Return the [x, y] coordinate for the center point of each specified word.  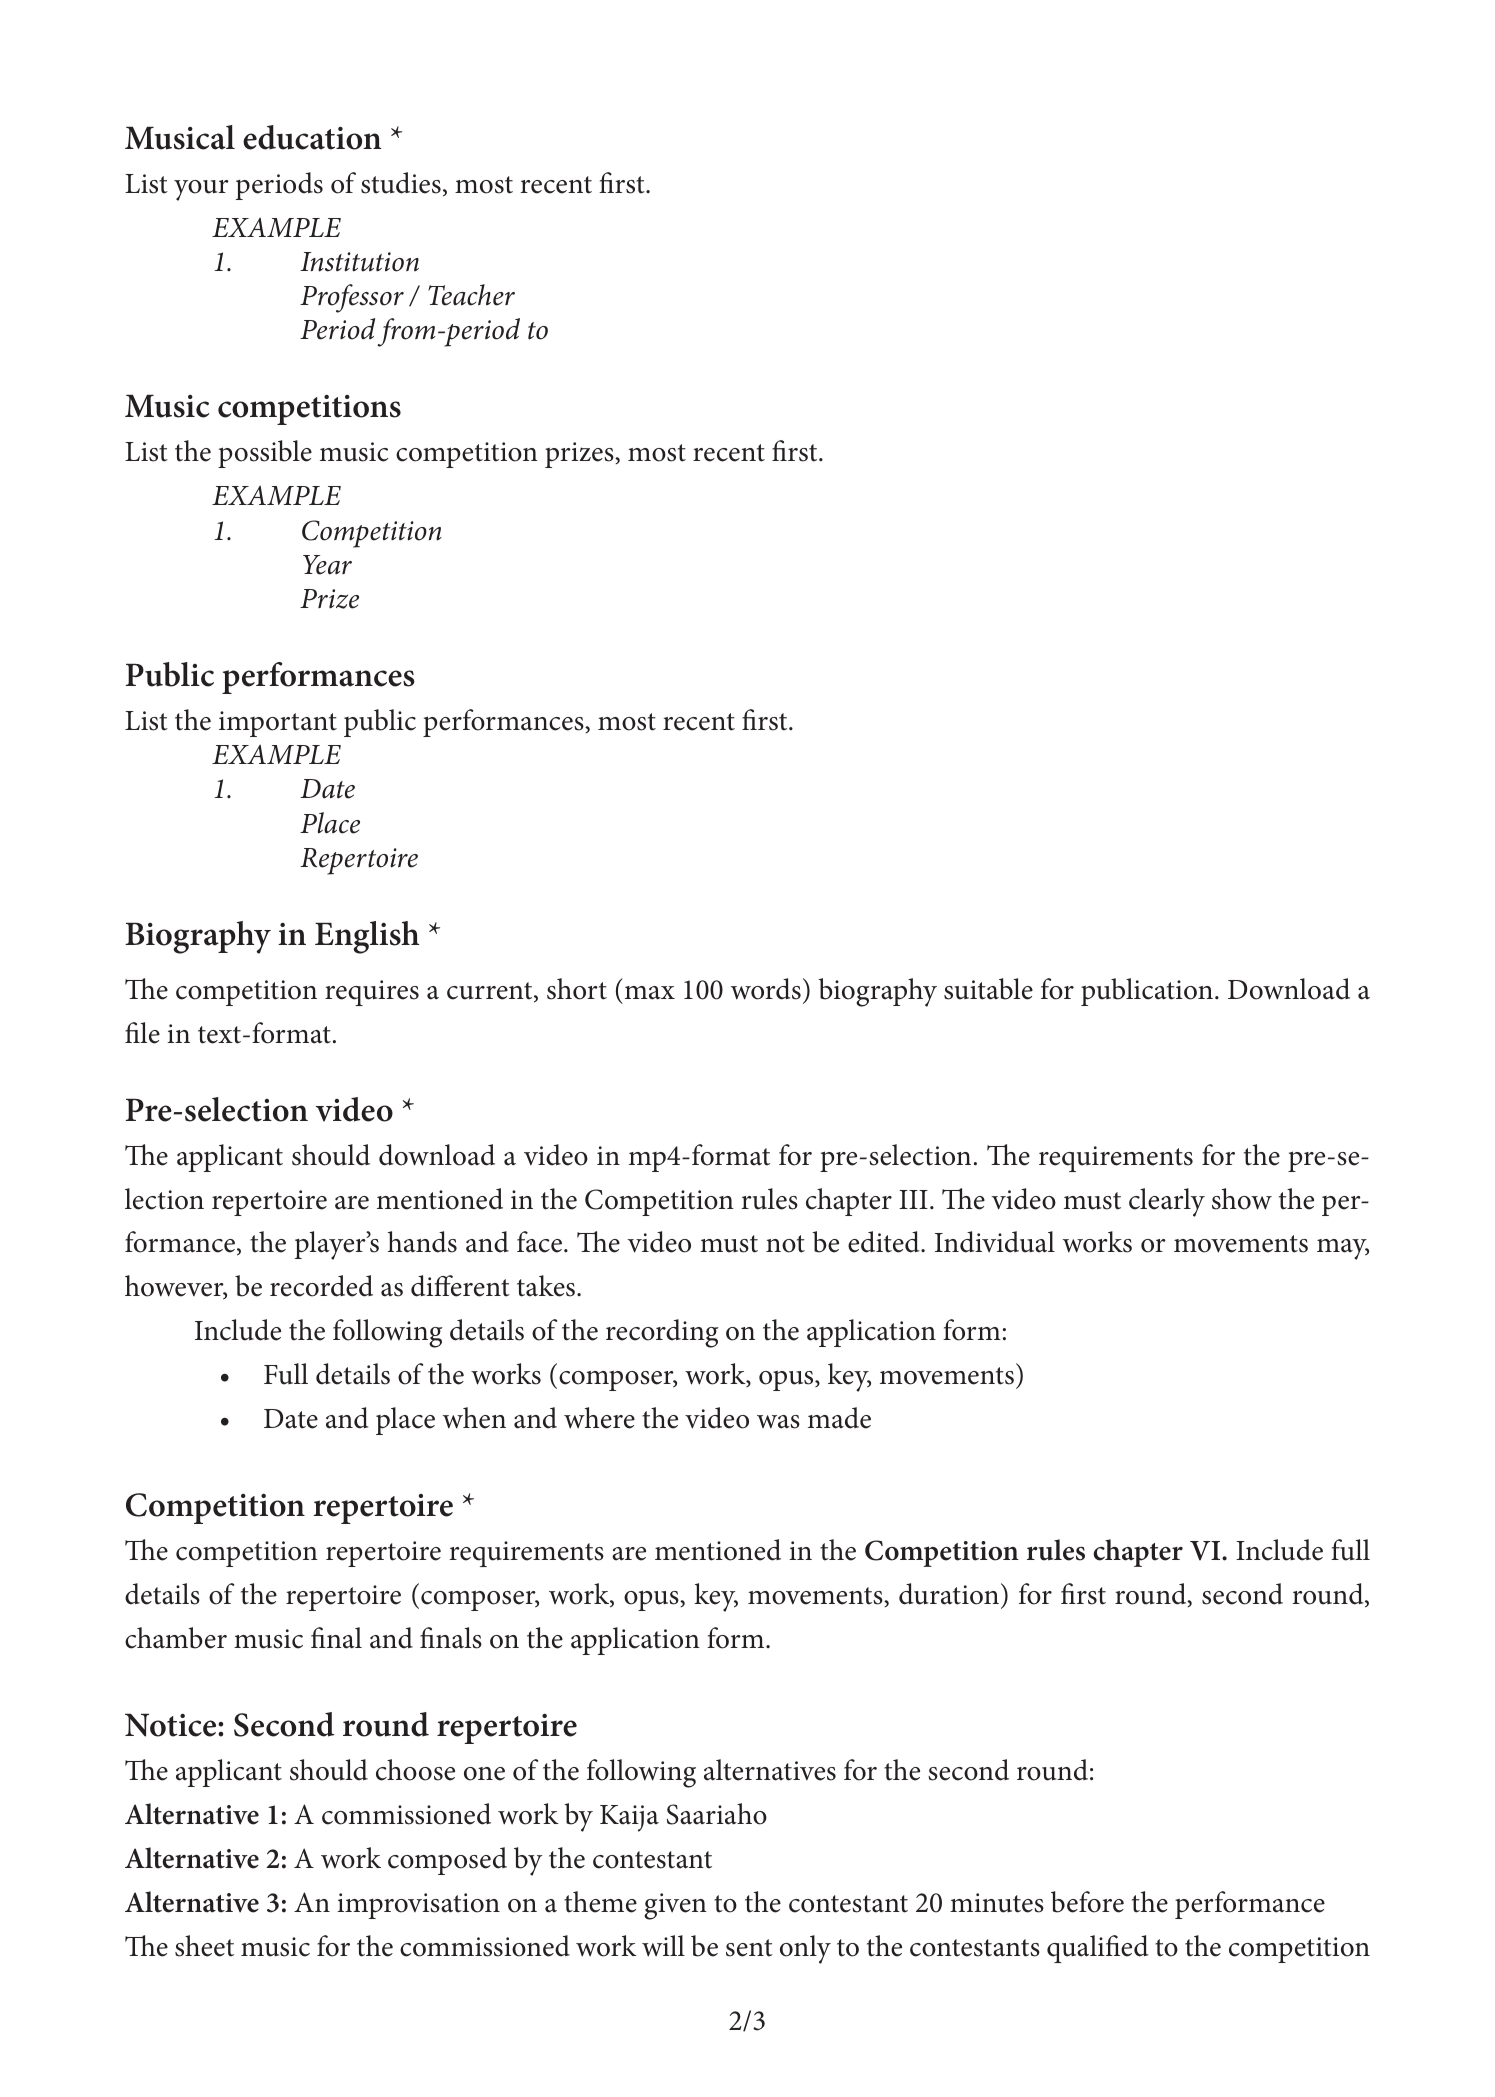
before [1087, 1902]
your [201, 190]
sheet [204, 1946]
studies [401, 183]
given [675, 1906]
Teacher [471, 295]
